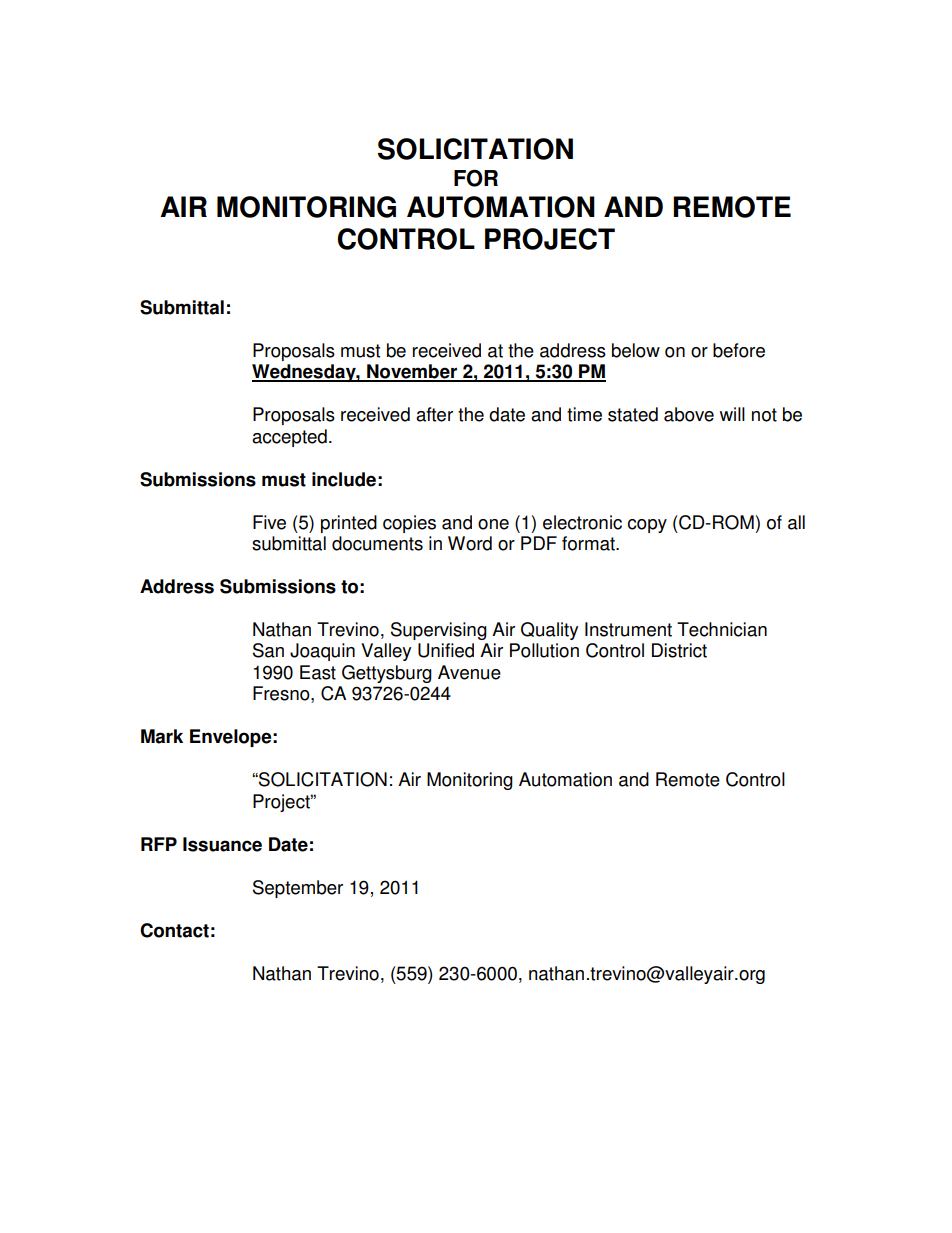  What do you see at coordinates (412, 372) in the screenshot?
I see `November` at bounding box center [412, 372].
